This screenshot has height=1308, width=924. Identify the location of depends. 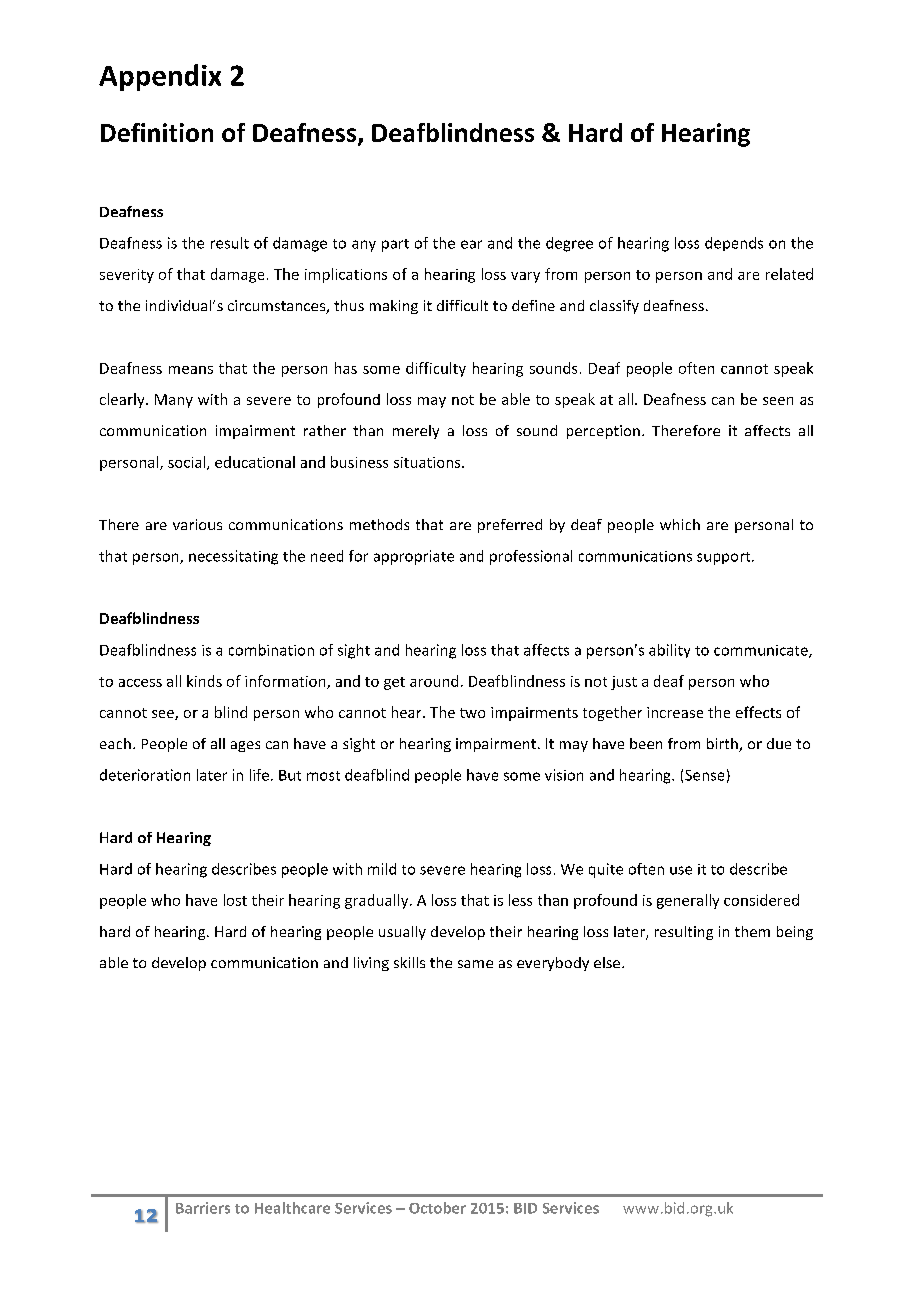
(734, 244).
